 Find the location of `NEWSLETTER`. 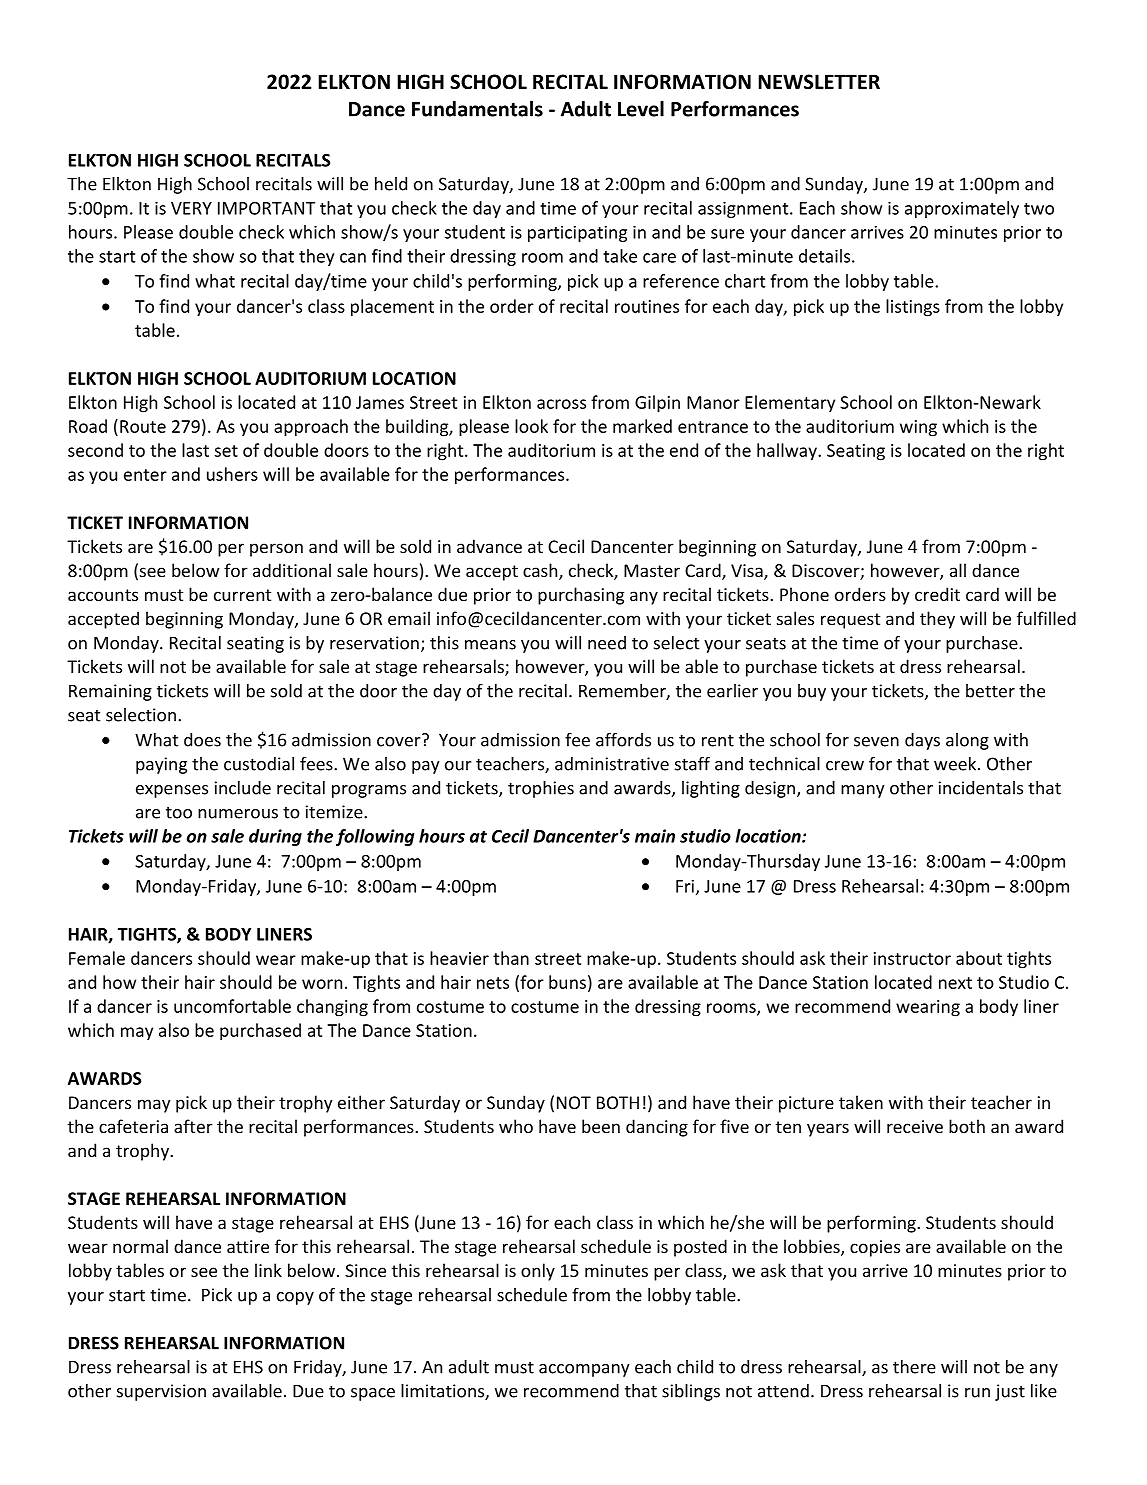

NEWSLETTER is located at coordinates (819, 82).
